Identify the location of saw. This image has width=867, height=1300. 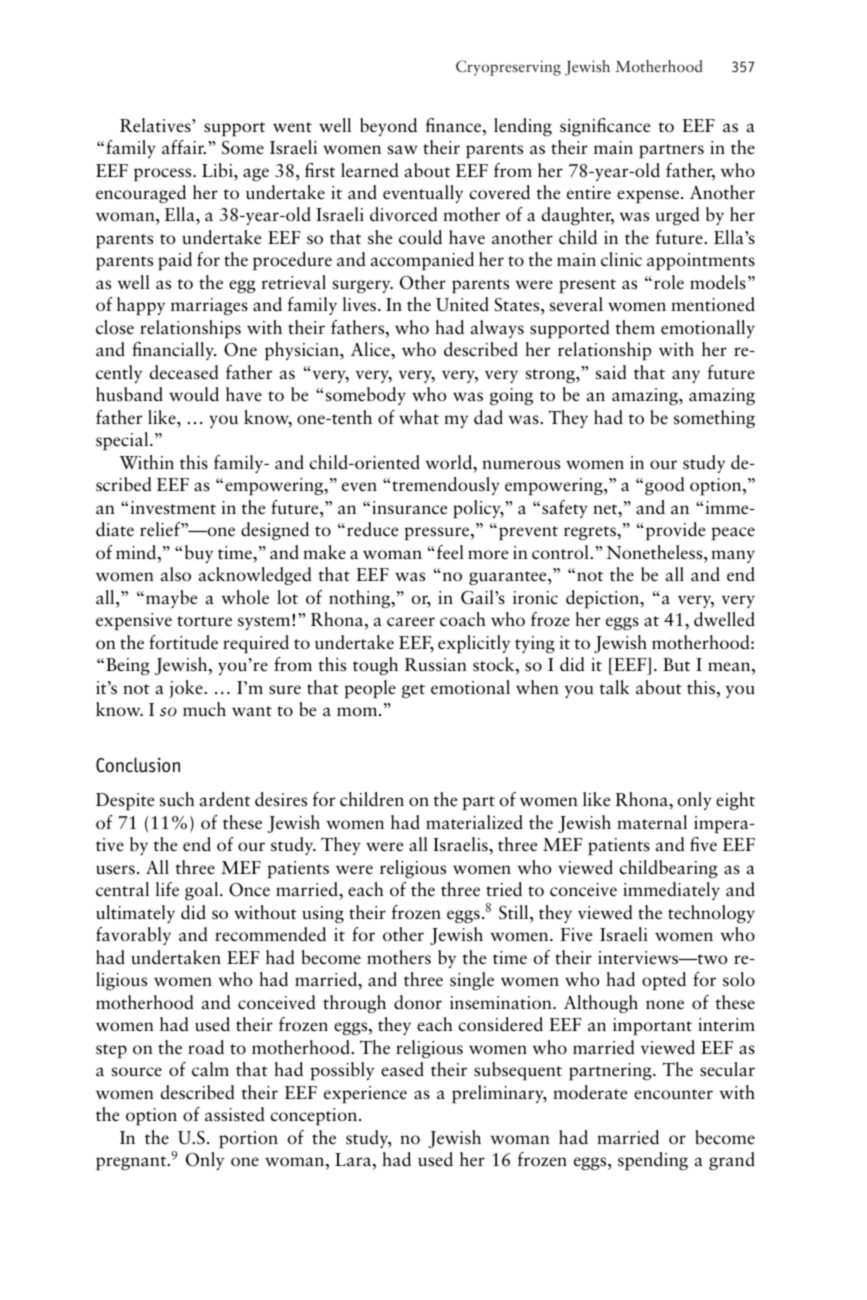
(403, 150).
